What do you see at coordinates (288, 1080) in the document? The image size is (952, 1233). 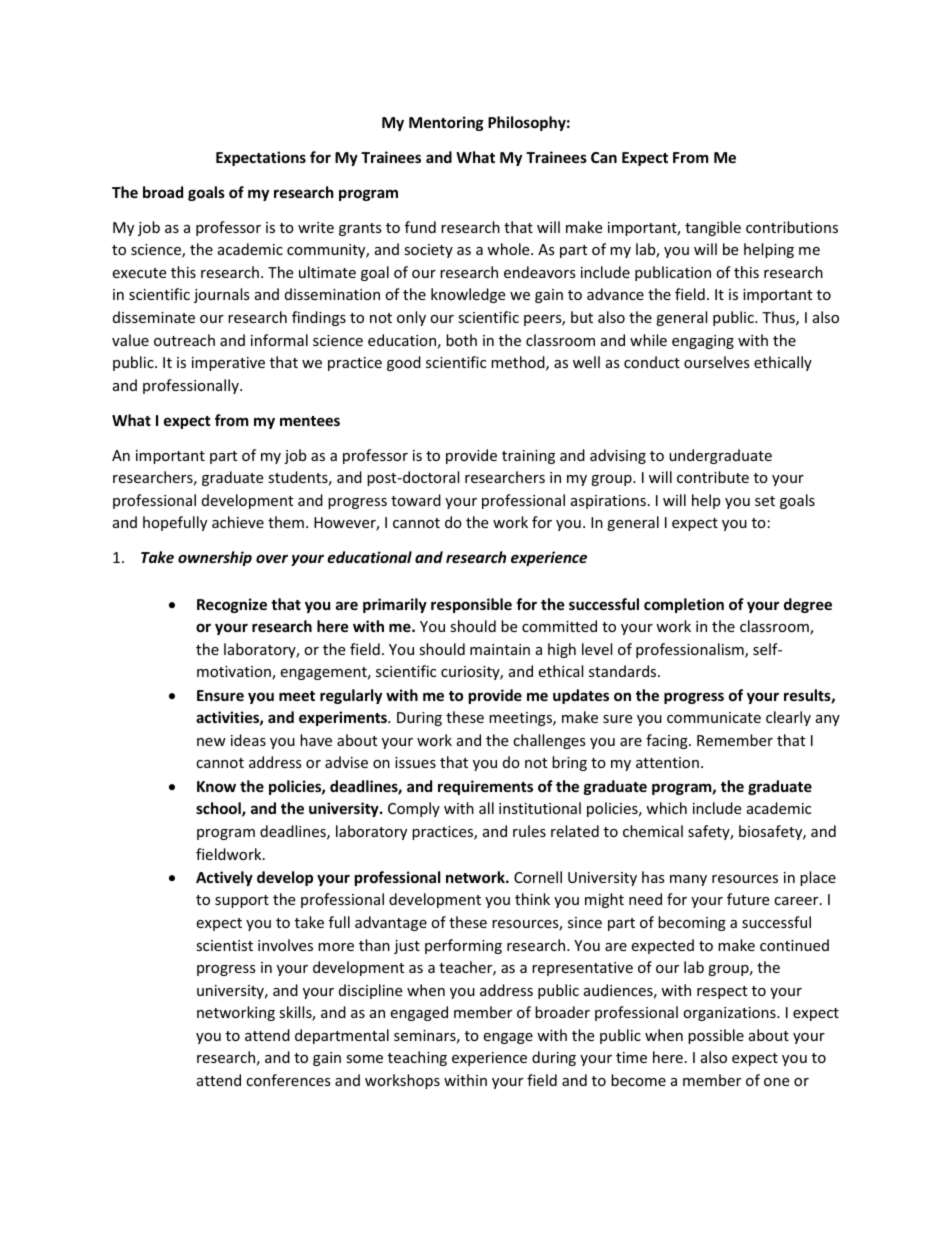 I see `conferences` at bounding box center [288, 1080].
